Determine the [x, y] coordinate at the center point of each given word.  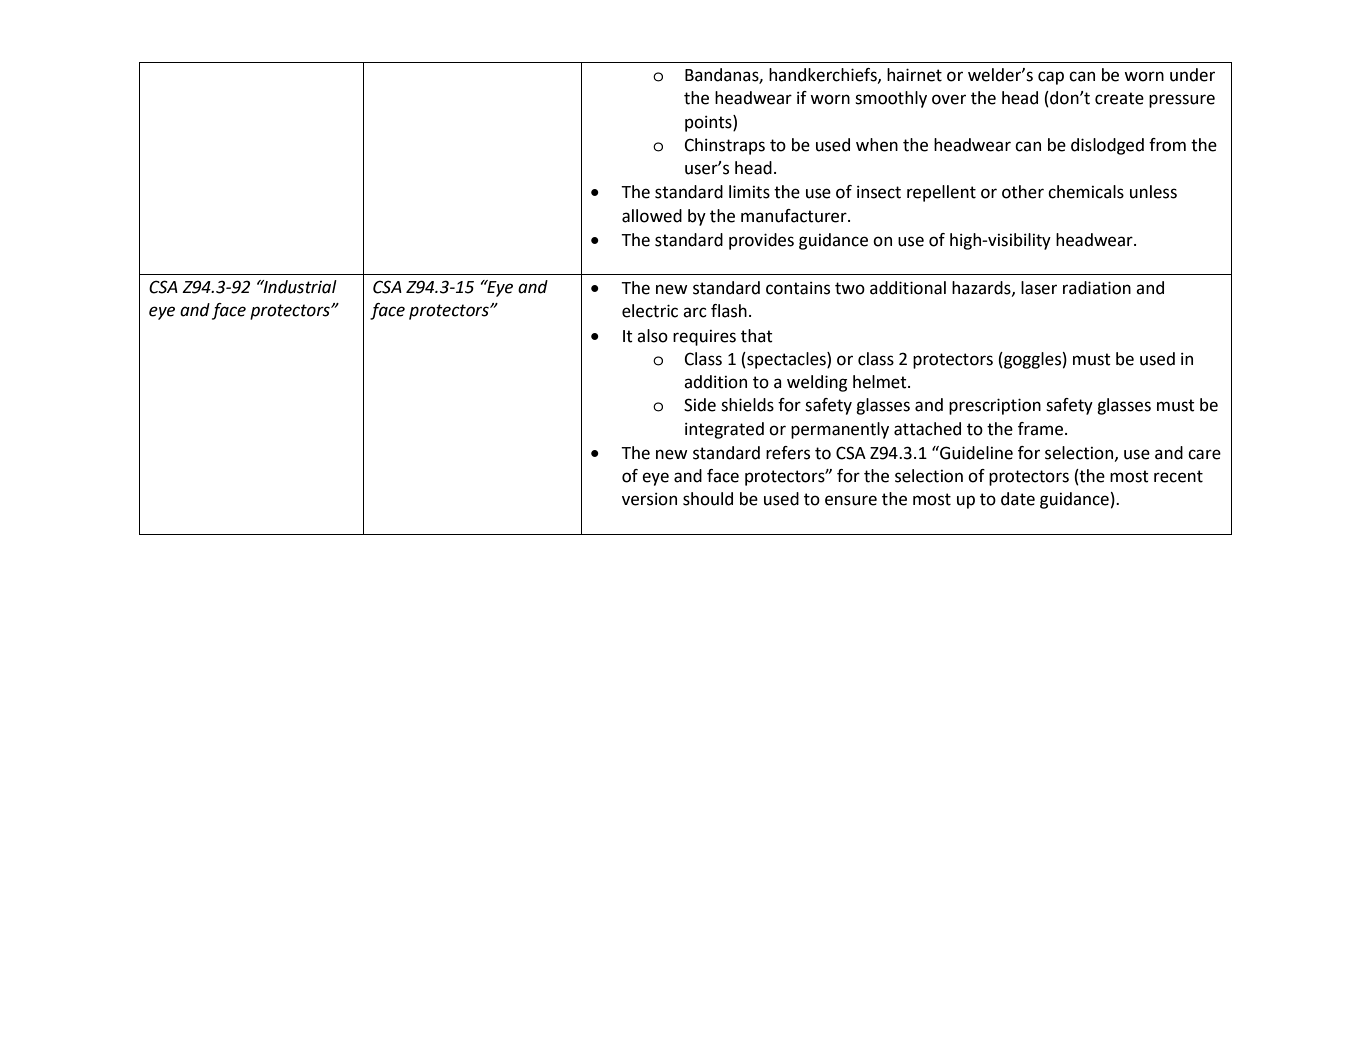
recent [1178, 476]
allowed [652, 216]
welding [817, 383]
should [708, 499]
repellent [941, 193]
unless [1153, 192]
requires [704, 338]
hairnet [914, 75]
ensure [851, 500]
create [1119, 98]
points [709, 123]
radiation [1097, 288]
